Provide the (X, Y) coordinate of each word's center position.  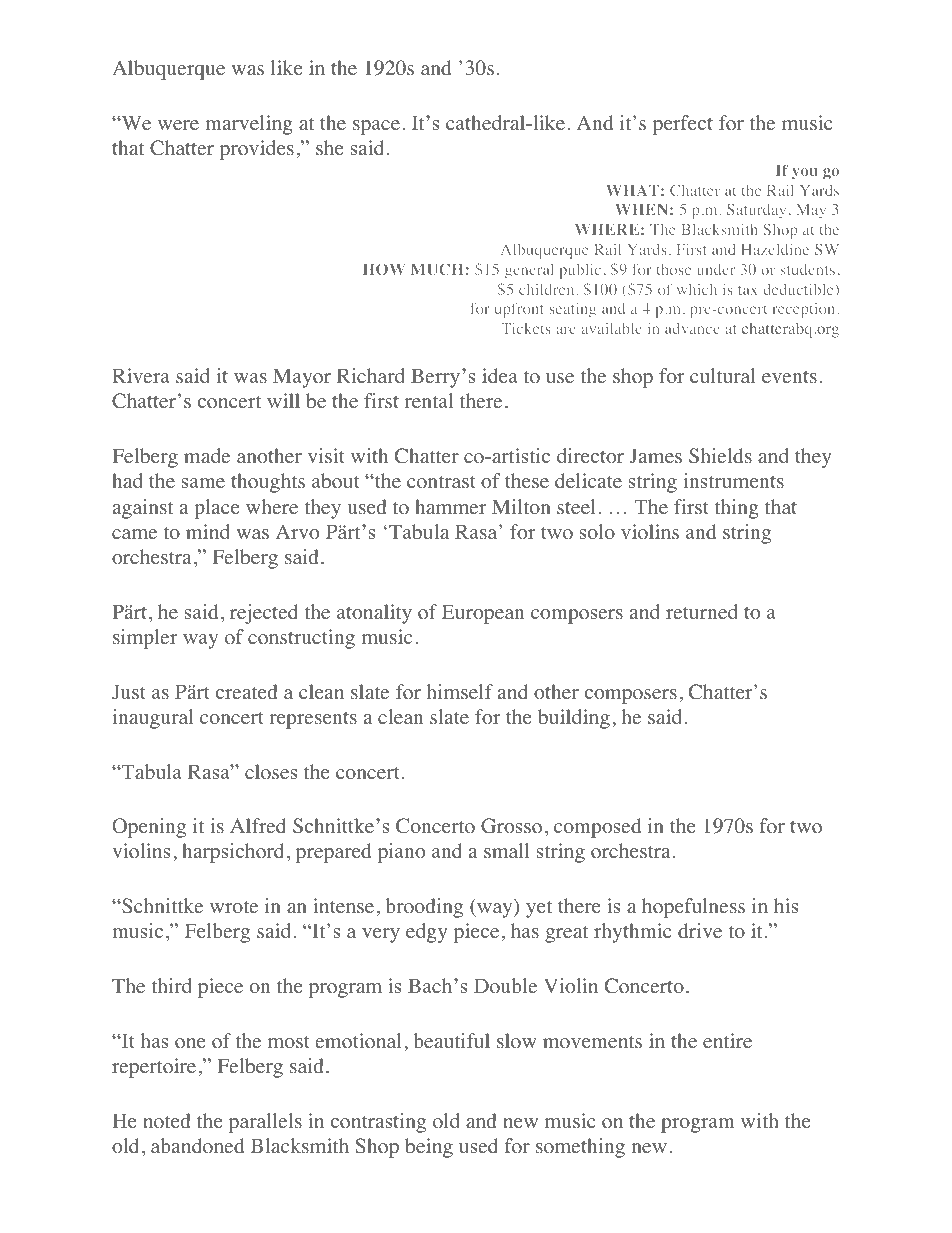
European (483, 614)
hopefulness (693, 908)
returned (702, 612)
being (429, 1148)
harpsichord (233, 853)
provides (257, 150)
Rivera (141, 375)
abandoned (197, 1146)
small (507, 850)
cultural (723, 375)
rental (429, 401)
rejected (264, 614)
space (376, 127)
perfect (683, 125)
